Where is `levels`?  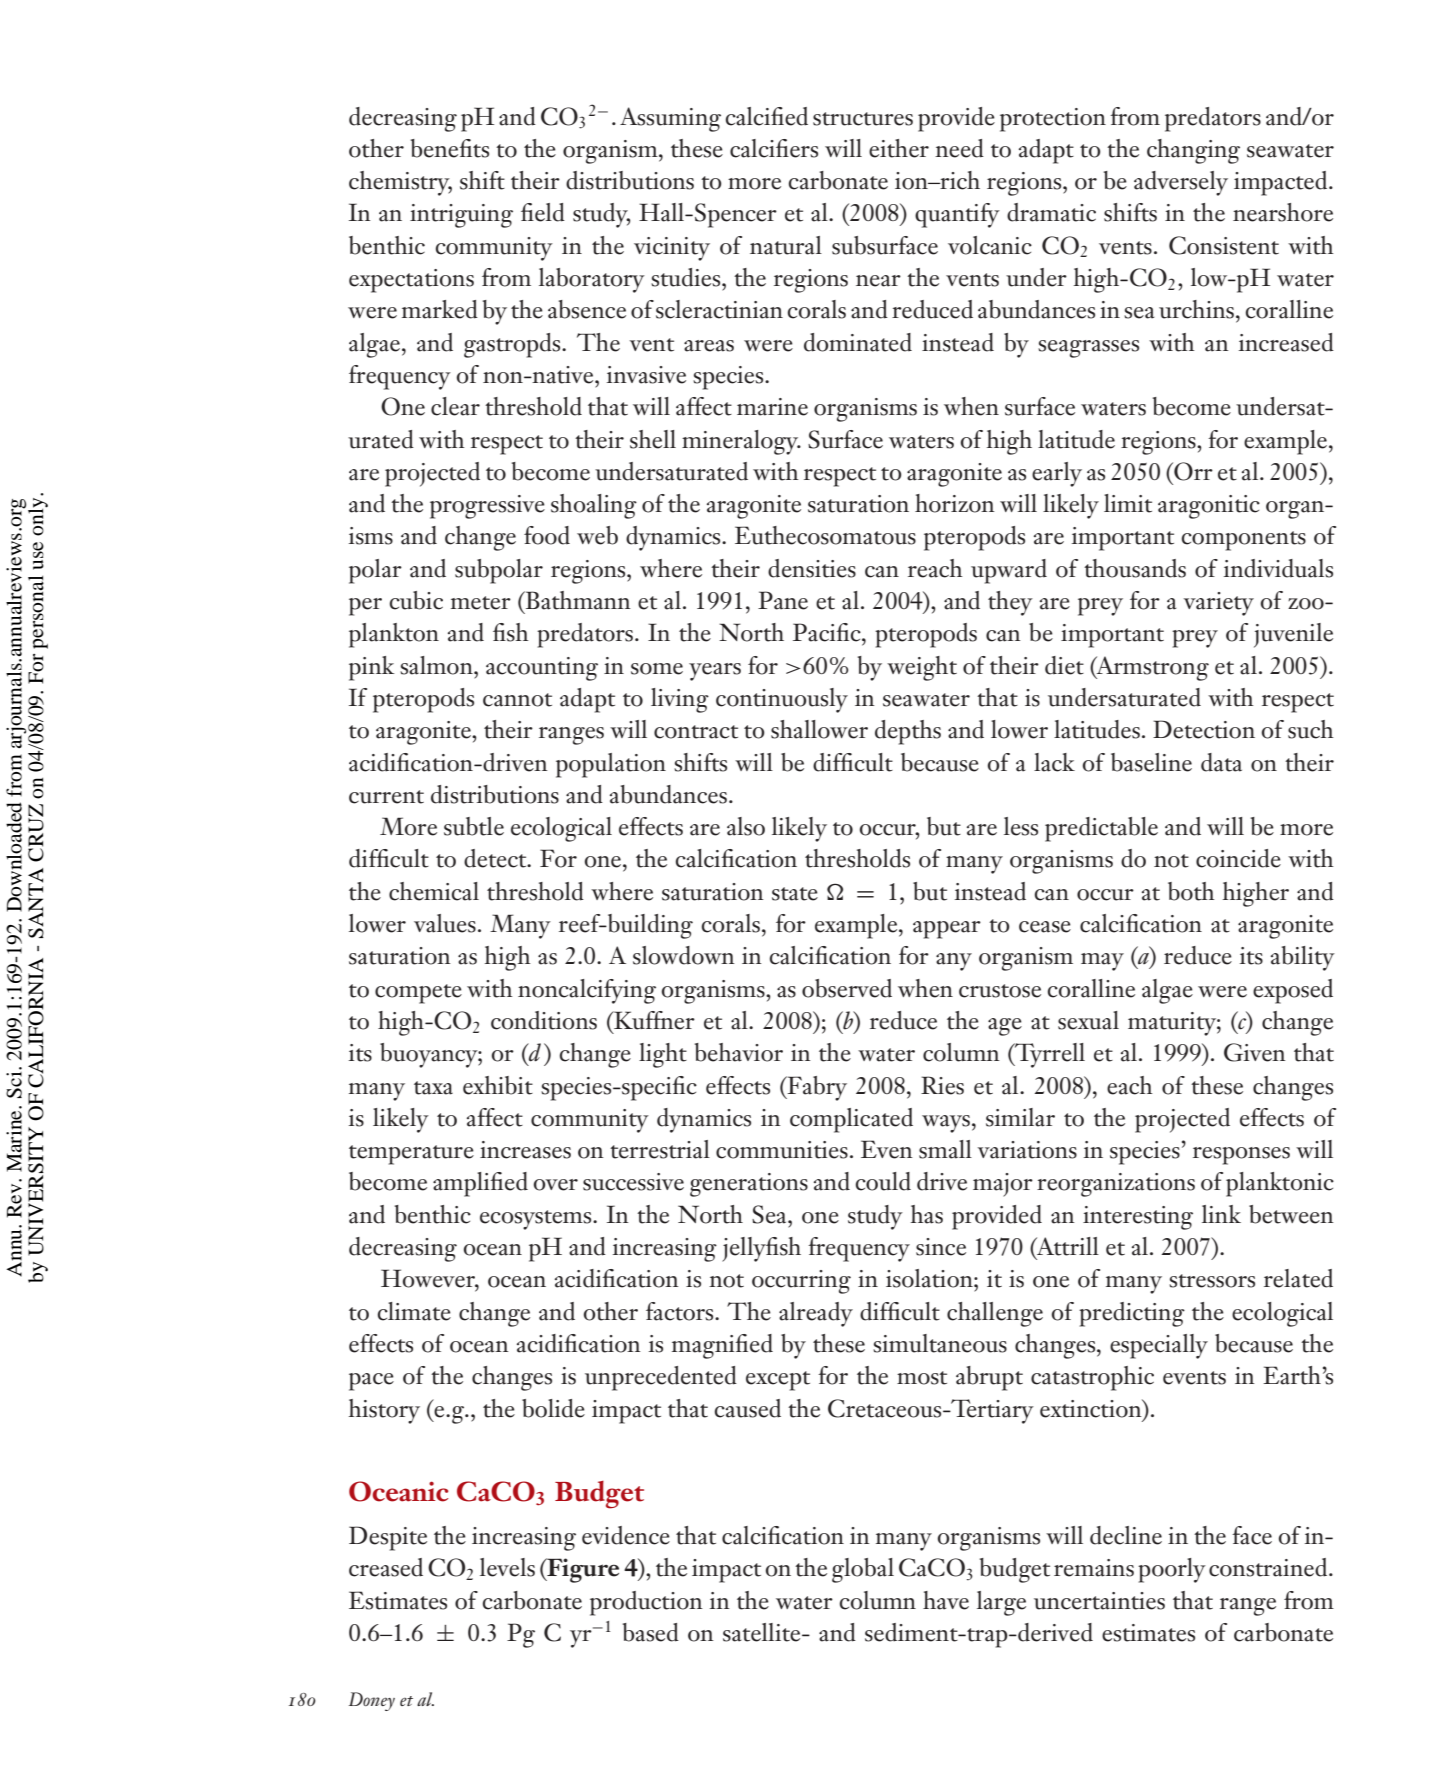
levels is located at coordinates (507, 1567).
